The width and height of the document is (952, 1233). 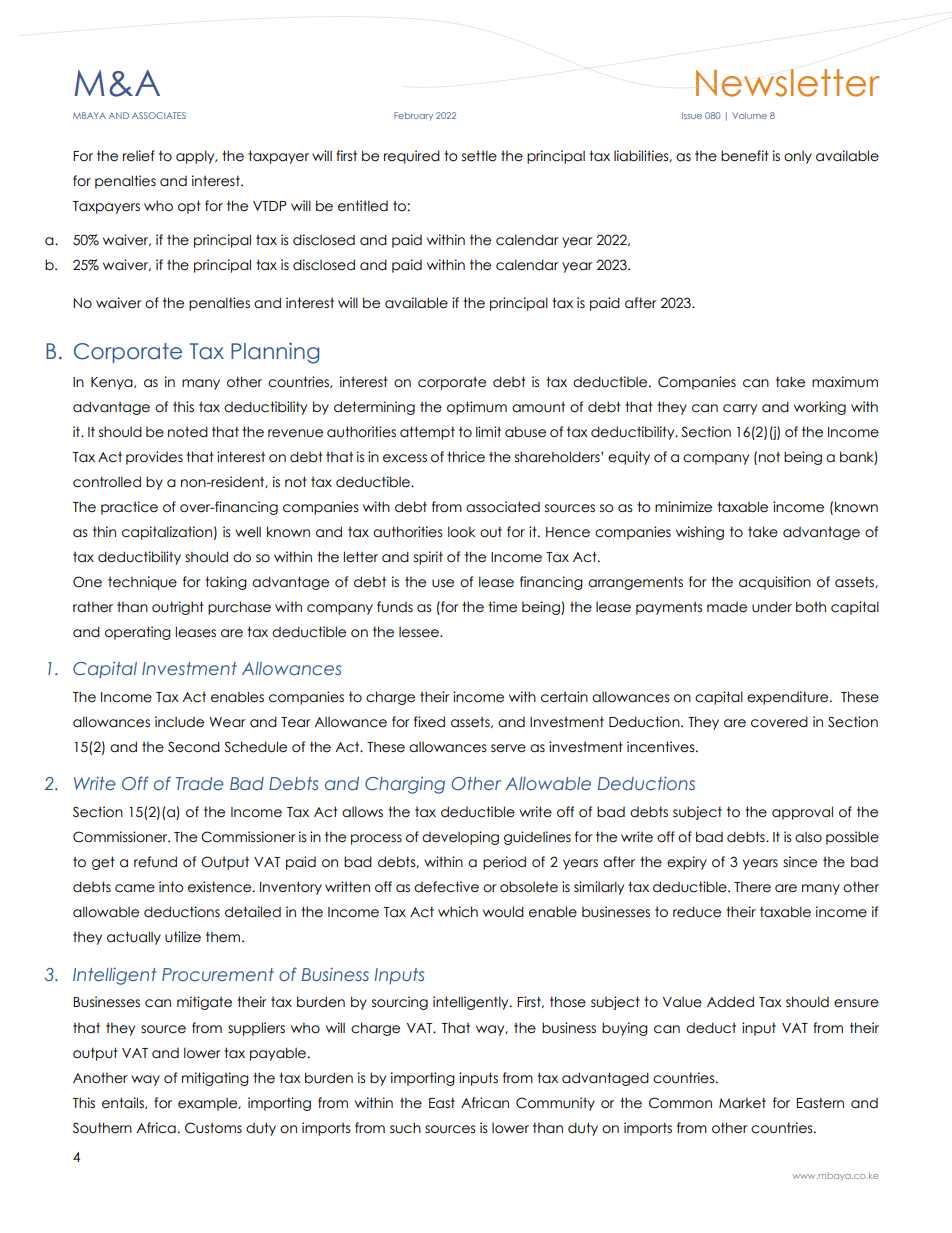 What do you see at coordinates (139, 156) in the document?
I see `relief` at bounding box center [139, 156].
